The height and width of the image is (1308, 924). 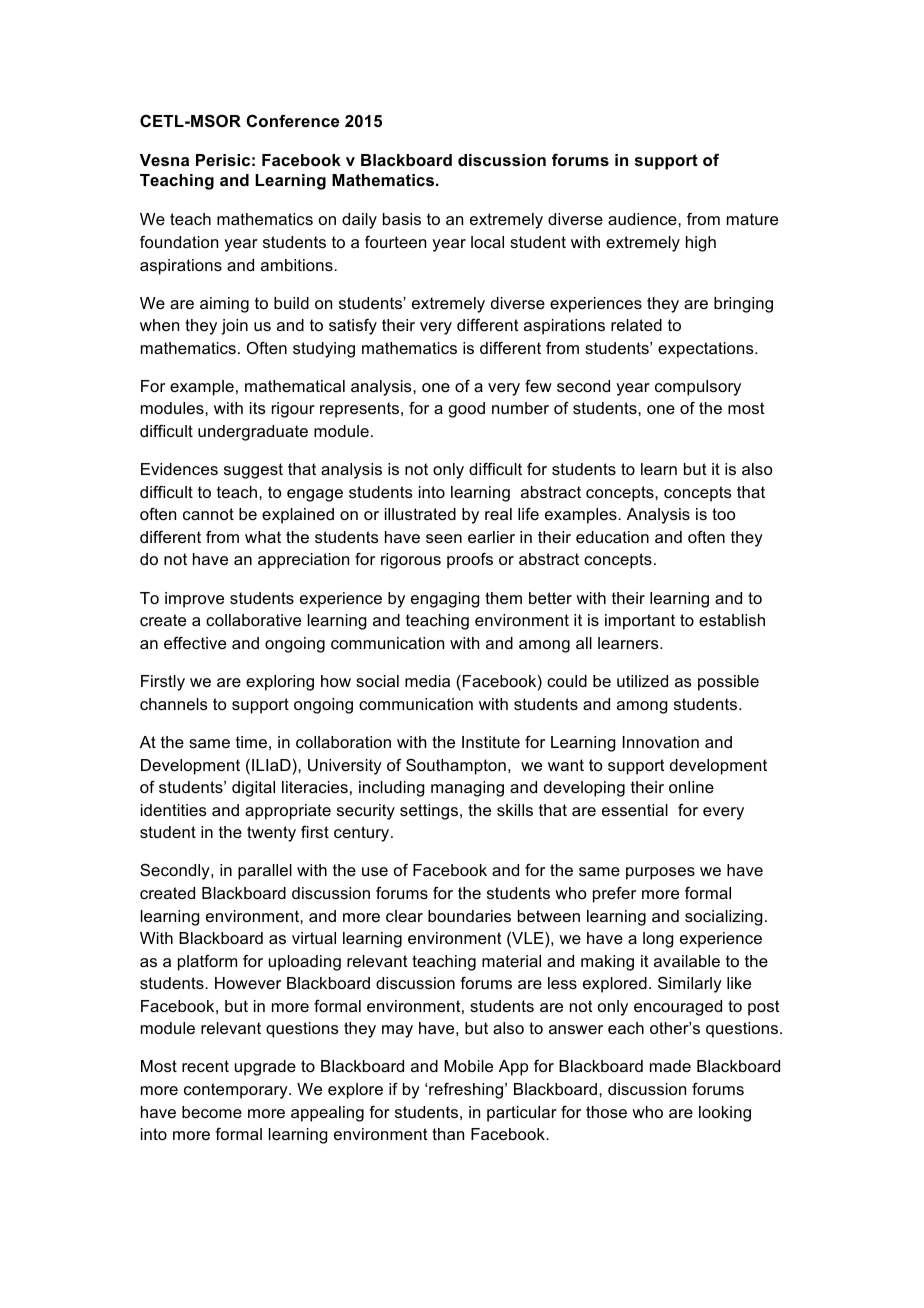 I want to click on its, so click(x=258, y=408).
